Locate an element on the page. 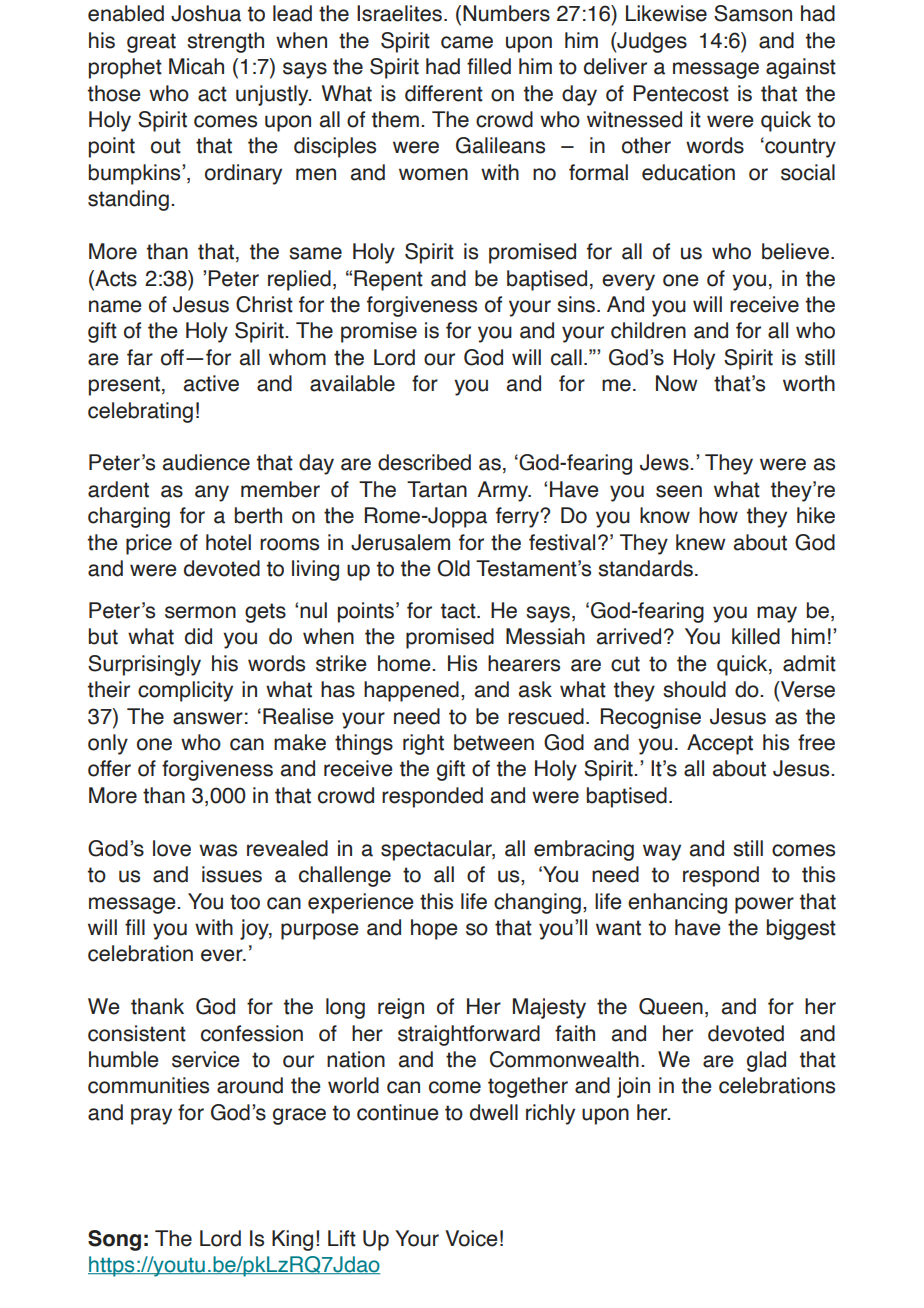 This page has height=1308, width=924. Repent is located at coordinates (388, 280).
